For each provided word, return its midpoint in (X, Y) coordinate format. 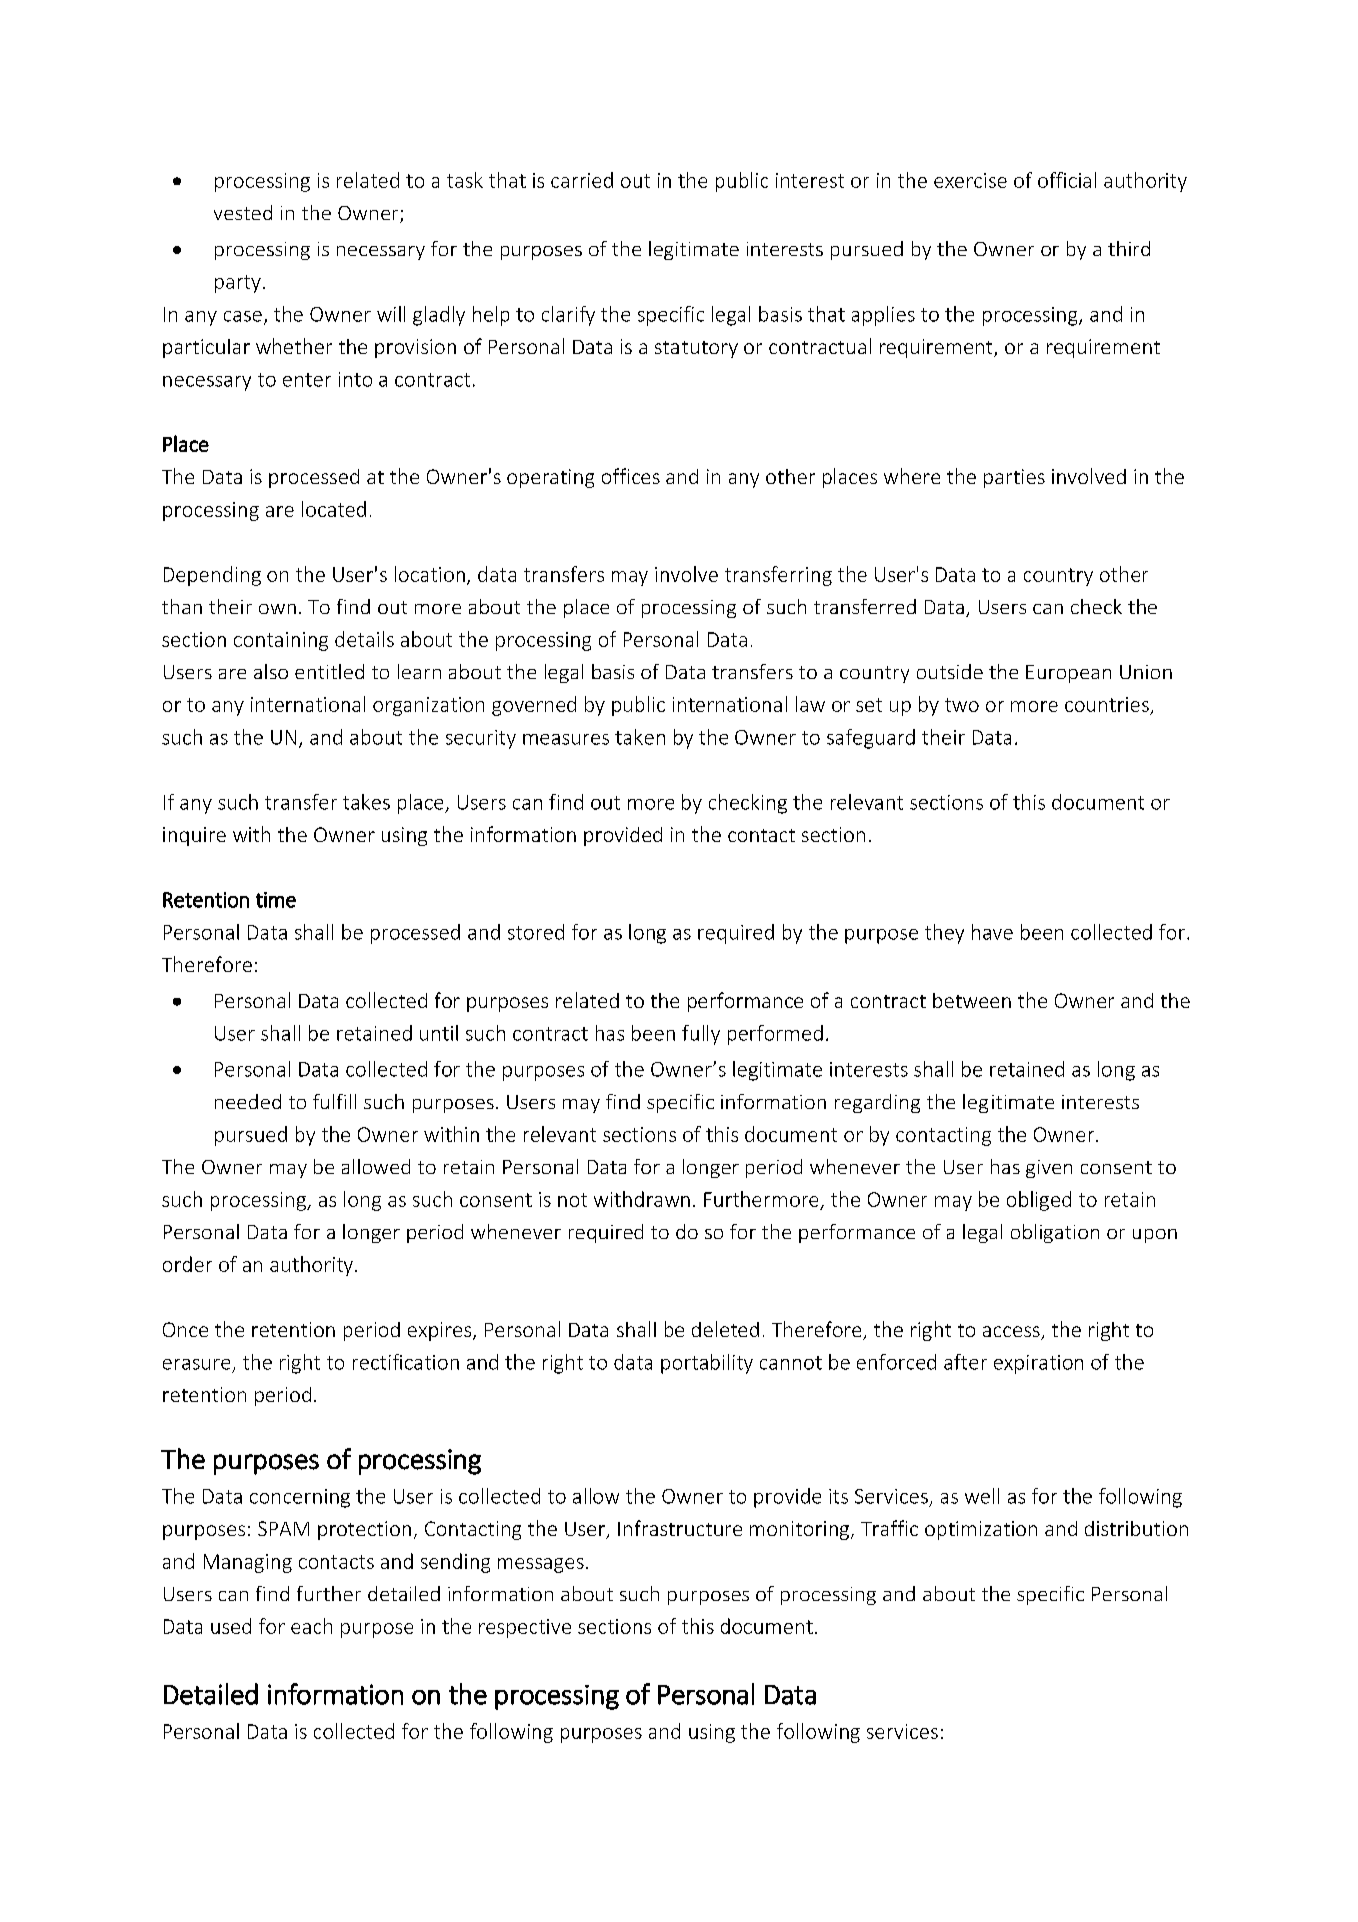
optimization (981, 1530)
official (1067, 180)
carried (582, 180)
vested (243, 212)
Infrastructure (680, 1528)
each (311, 1626)
